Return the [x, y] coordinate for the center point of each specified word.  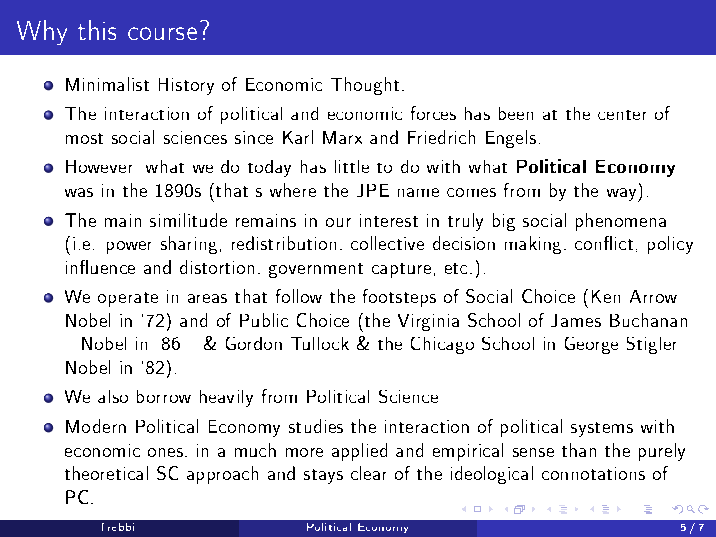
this [97, 30]
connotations [593, 473]
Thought [367, 86]
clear [368, 473]
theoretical [106, 473]
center [622, 115]
